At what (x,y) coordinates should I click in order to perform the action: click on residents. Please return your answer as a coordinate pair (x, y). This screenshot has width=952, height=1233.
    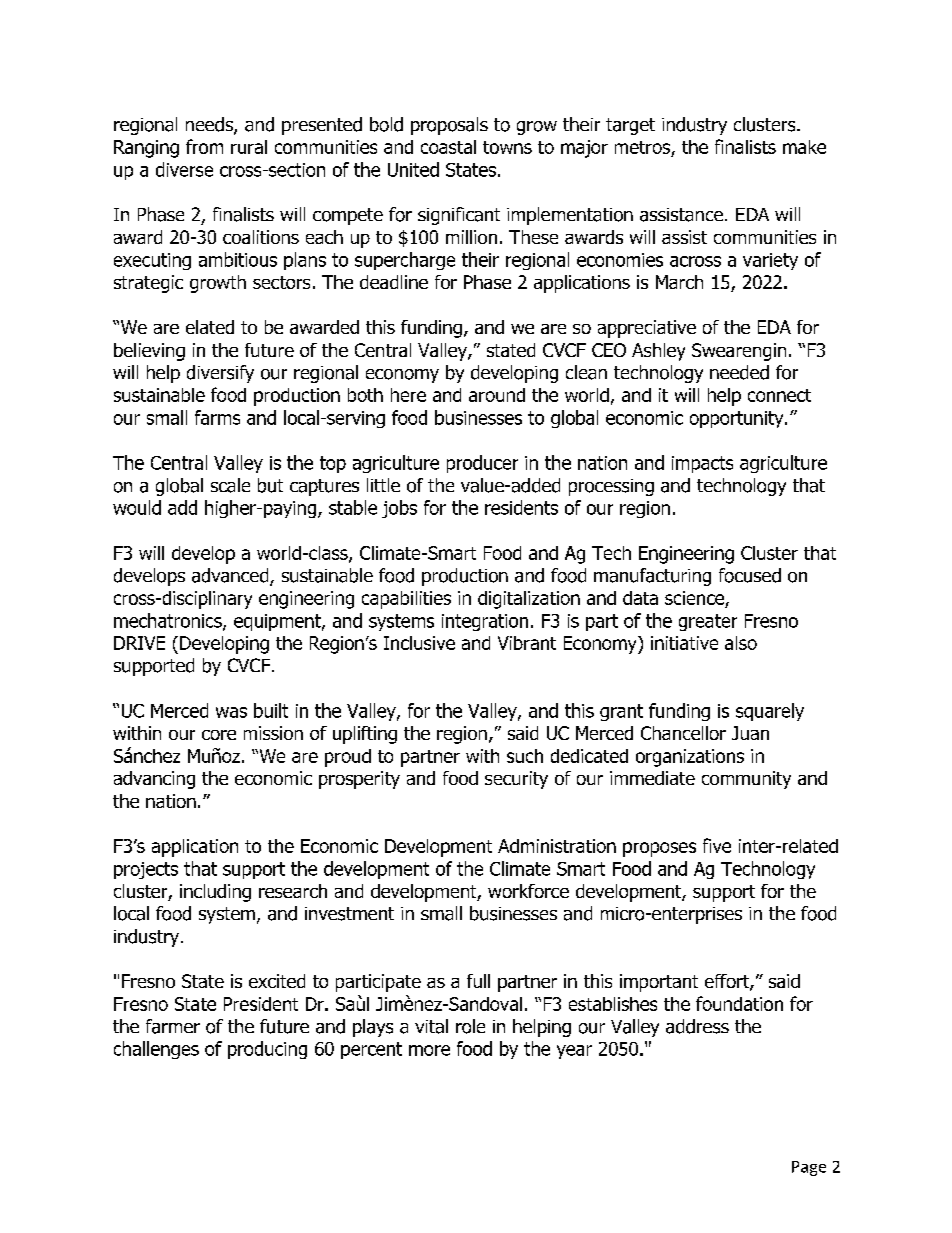
    Looking at the image, I should click on (521, 507).
